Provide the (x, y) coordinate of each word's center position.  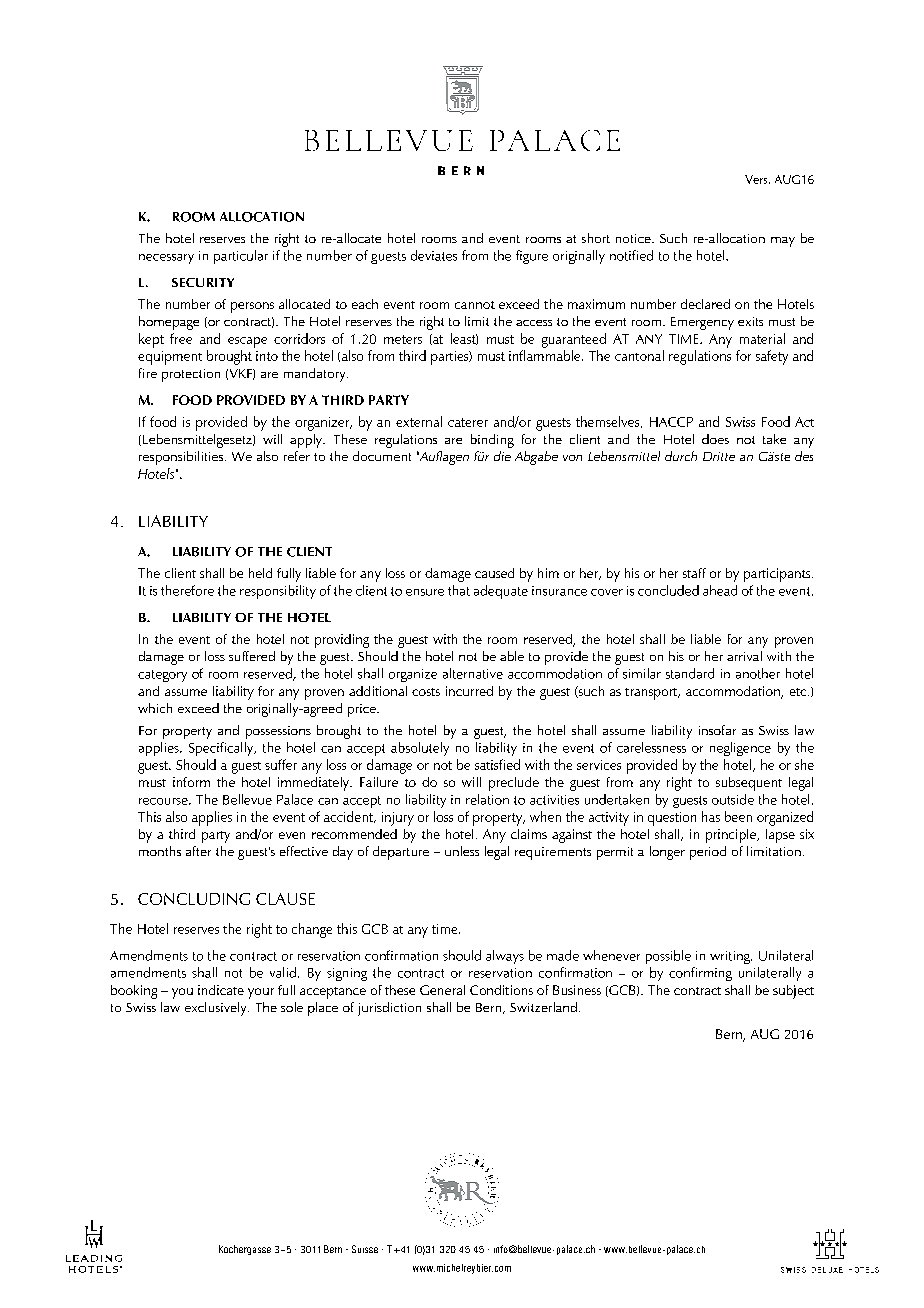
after (198, 851)
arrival (744, 656)
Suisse (365, 1249)
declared (705, 304)
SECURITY (203, 282)
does (715, 439)
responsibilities (182, 458)
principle (732, 836)
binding (492, 441)
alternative (473, 673)
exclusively (217, 1009)
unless (462, 851)
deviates (434, 255)
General (442, 990)
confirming (700, 974)
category (162, 676)
